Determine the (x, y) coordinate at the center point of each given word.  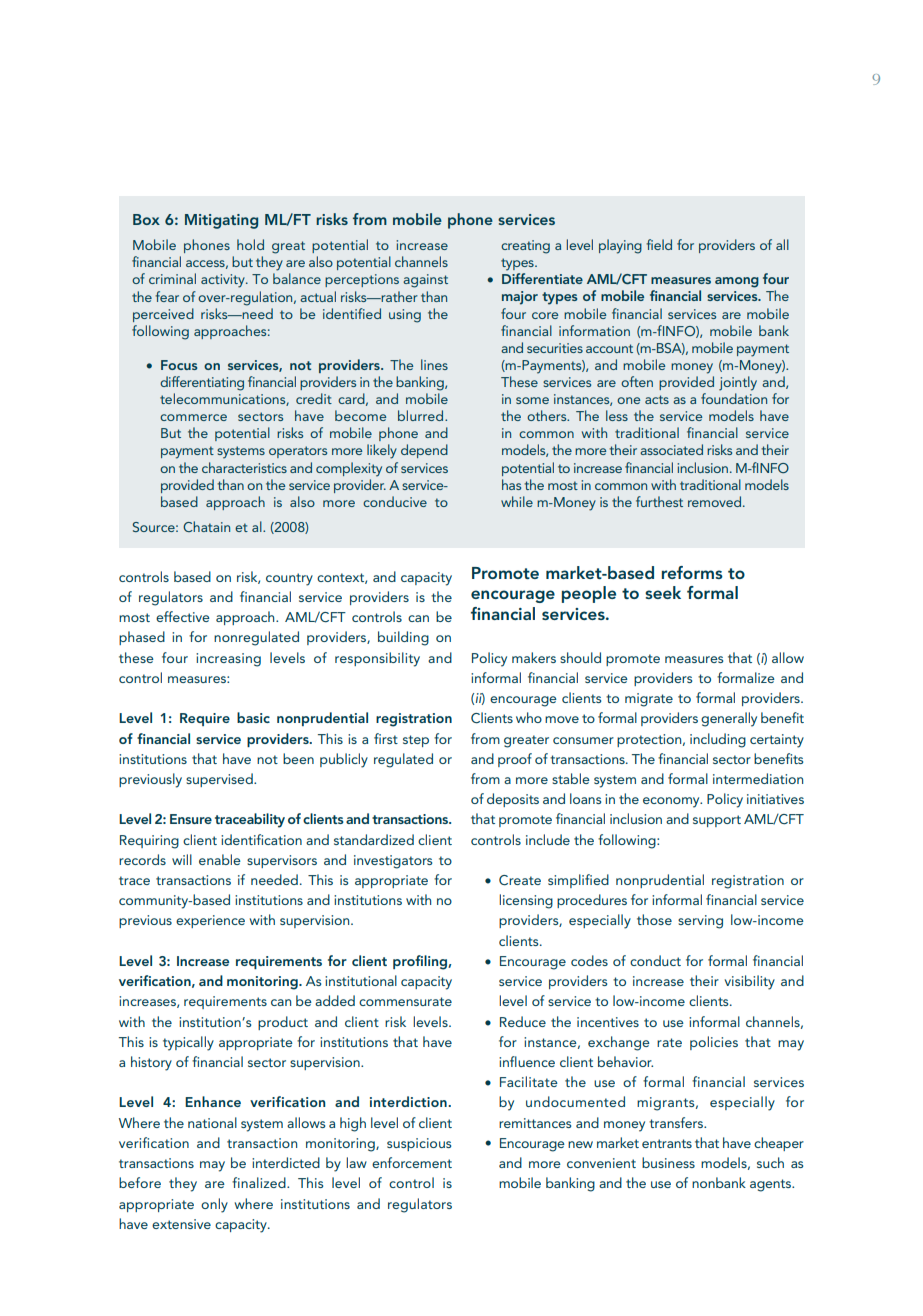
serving (700, 922)
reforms (692, 572)
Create (520, 880)
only (214, 1205)
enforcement (412, 1162)
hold (250, 244)
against (425, 281)
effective (183, 616)
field (659, 244)
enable (220, 859)
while (517, 501)
